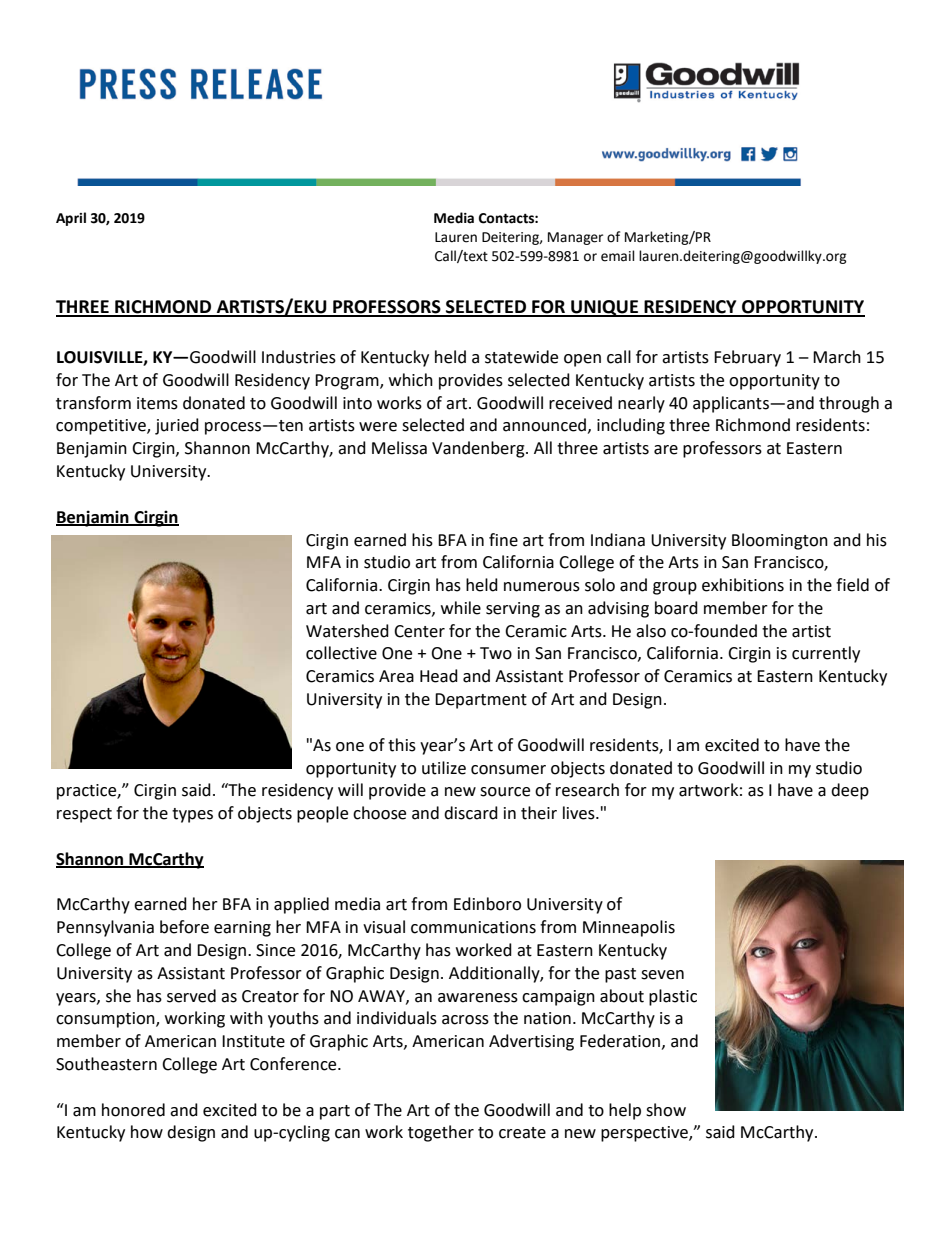 The image size is (952, 1233). What do you see at coordinates (503, 540) in the screenshot?
I see `fine` at bounding box center [503, 540].
